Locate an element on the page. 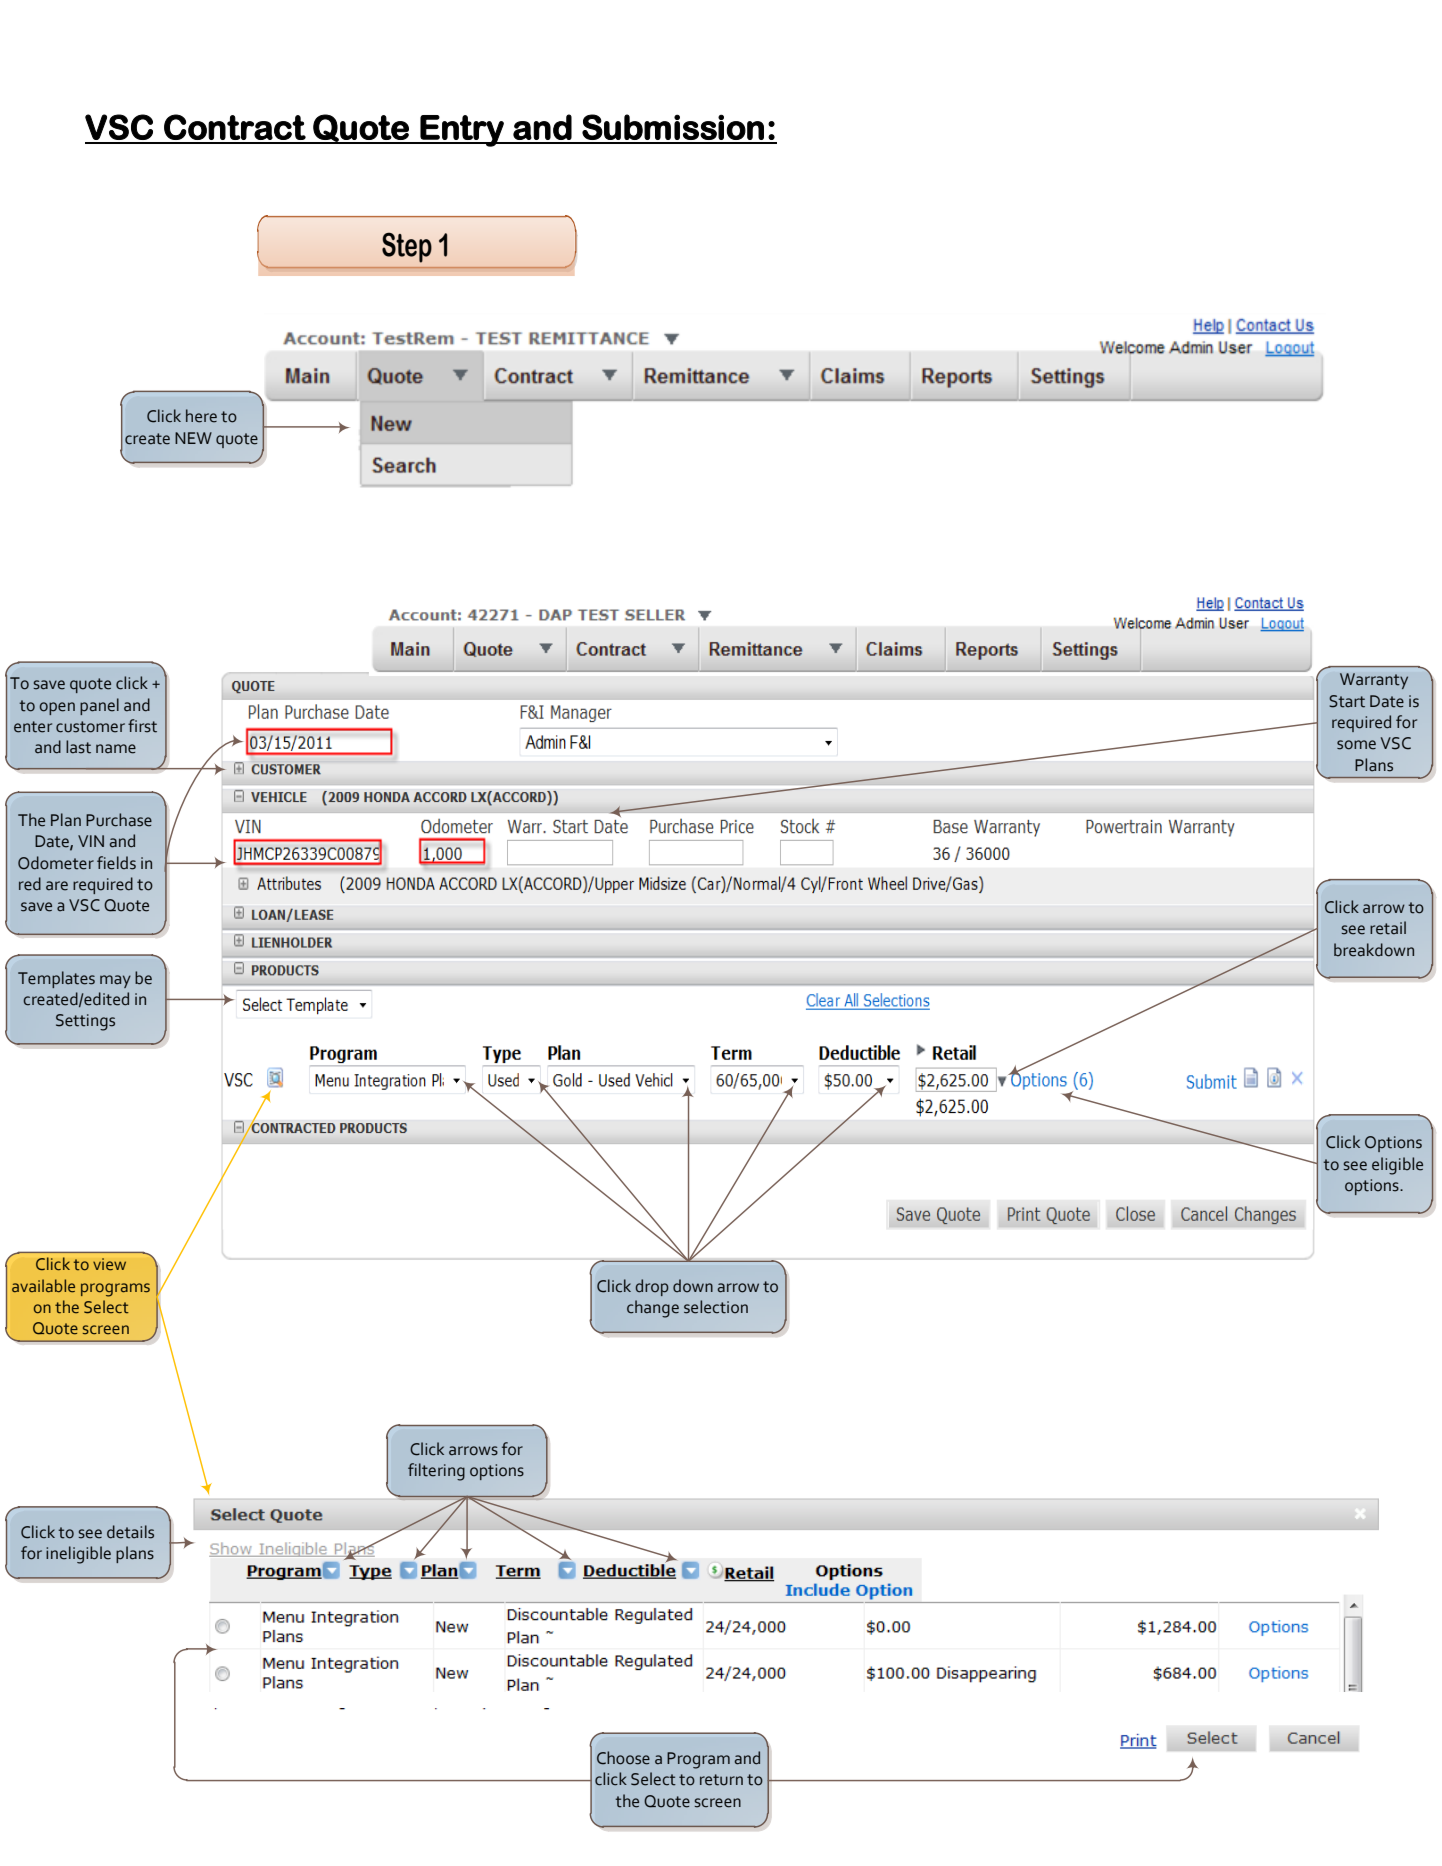 This document has width=1442, height=1866. drop is located at coordinates (652, 1287).
